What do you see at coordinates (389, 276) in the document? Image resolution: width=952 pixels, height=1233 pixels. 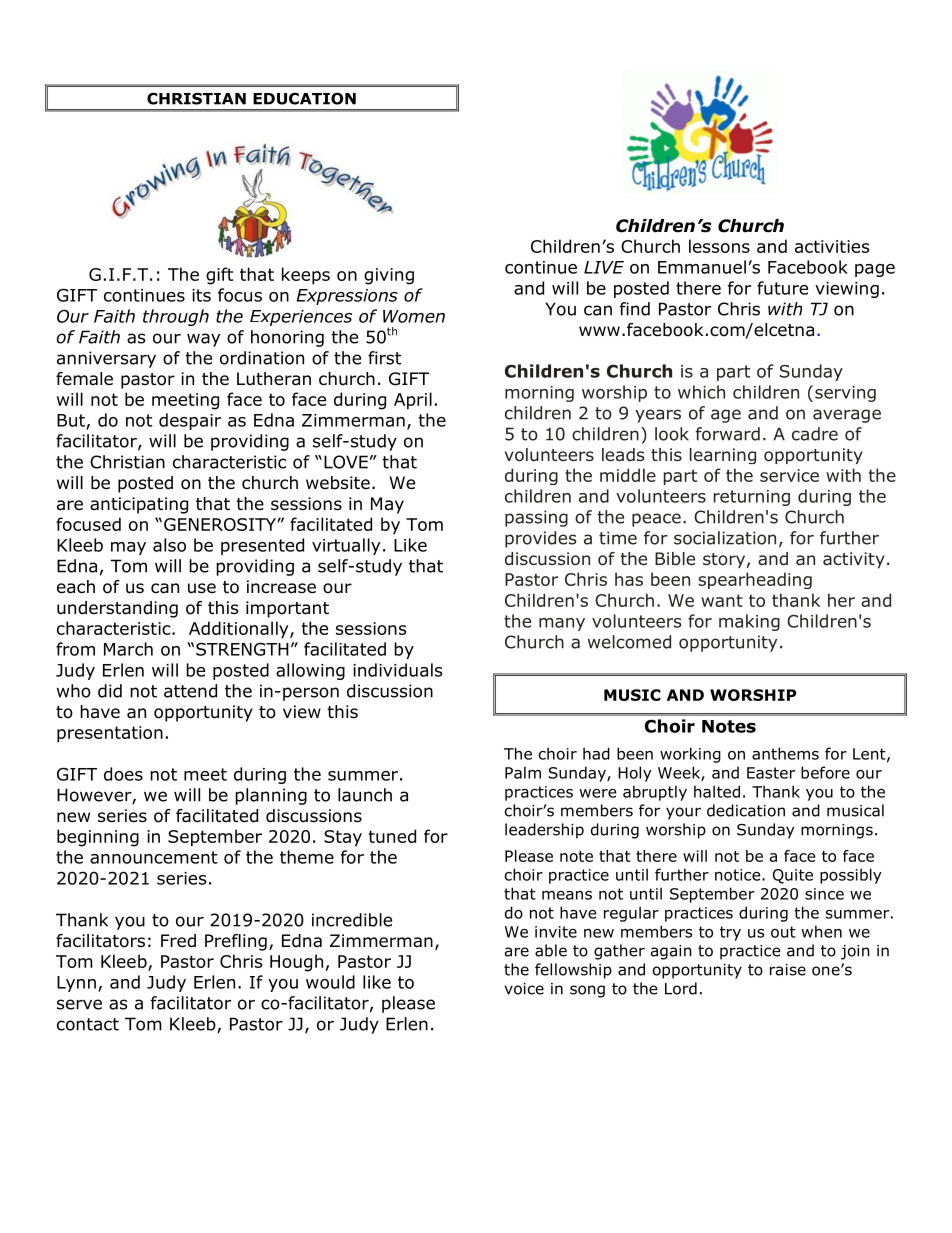 I see `giving` at bounding box center [389, 276].
